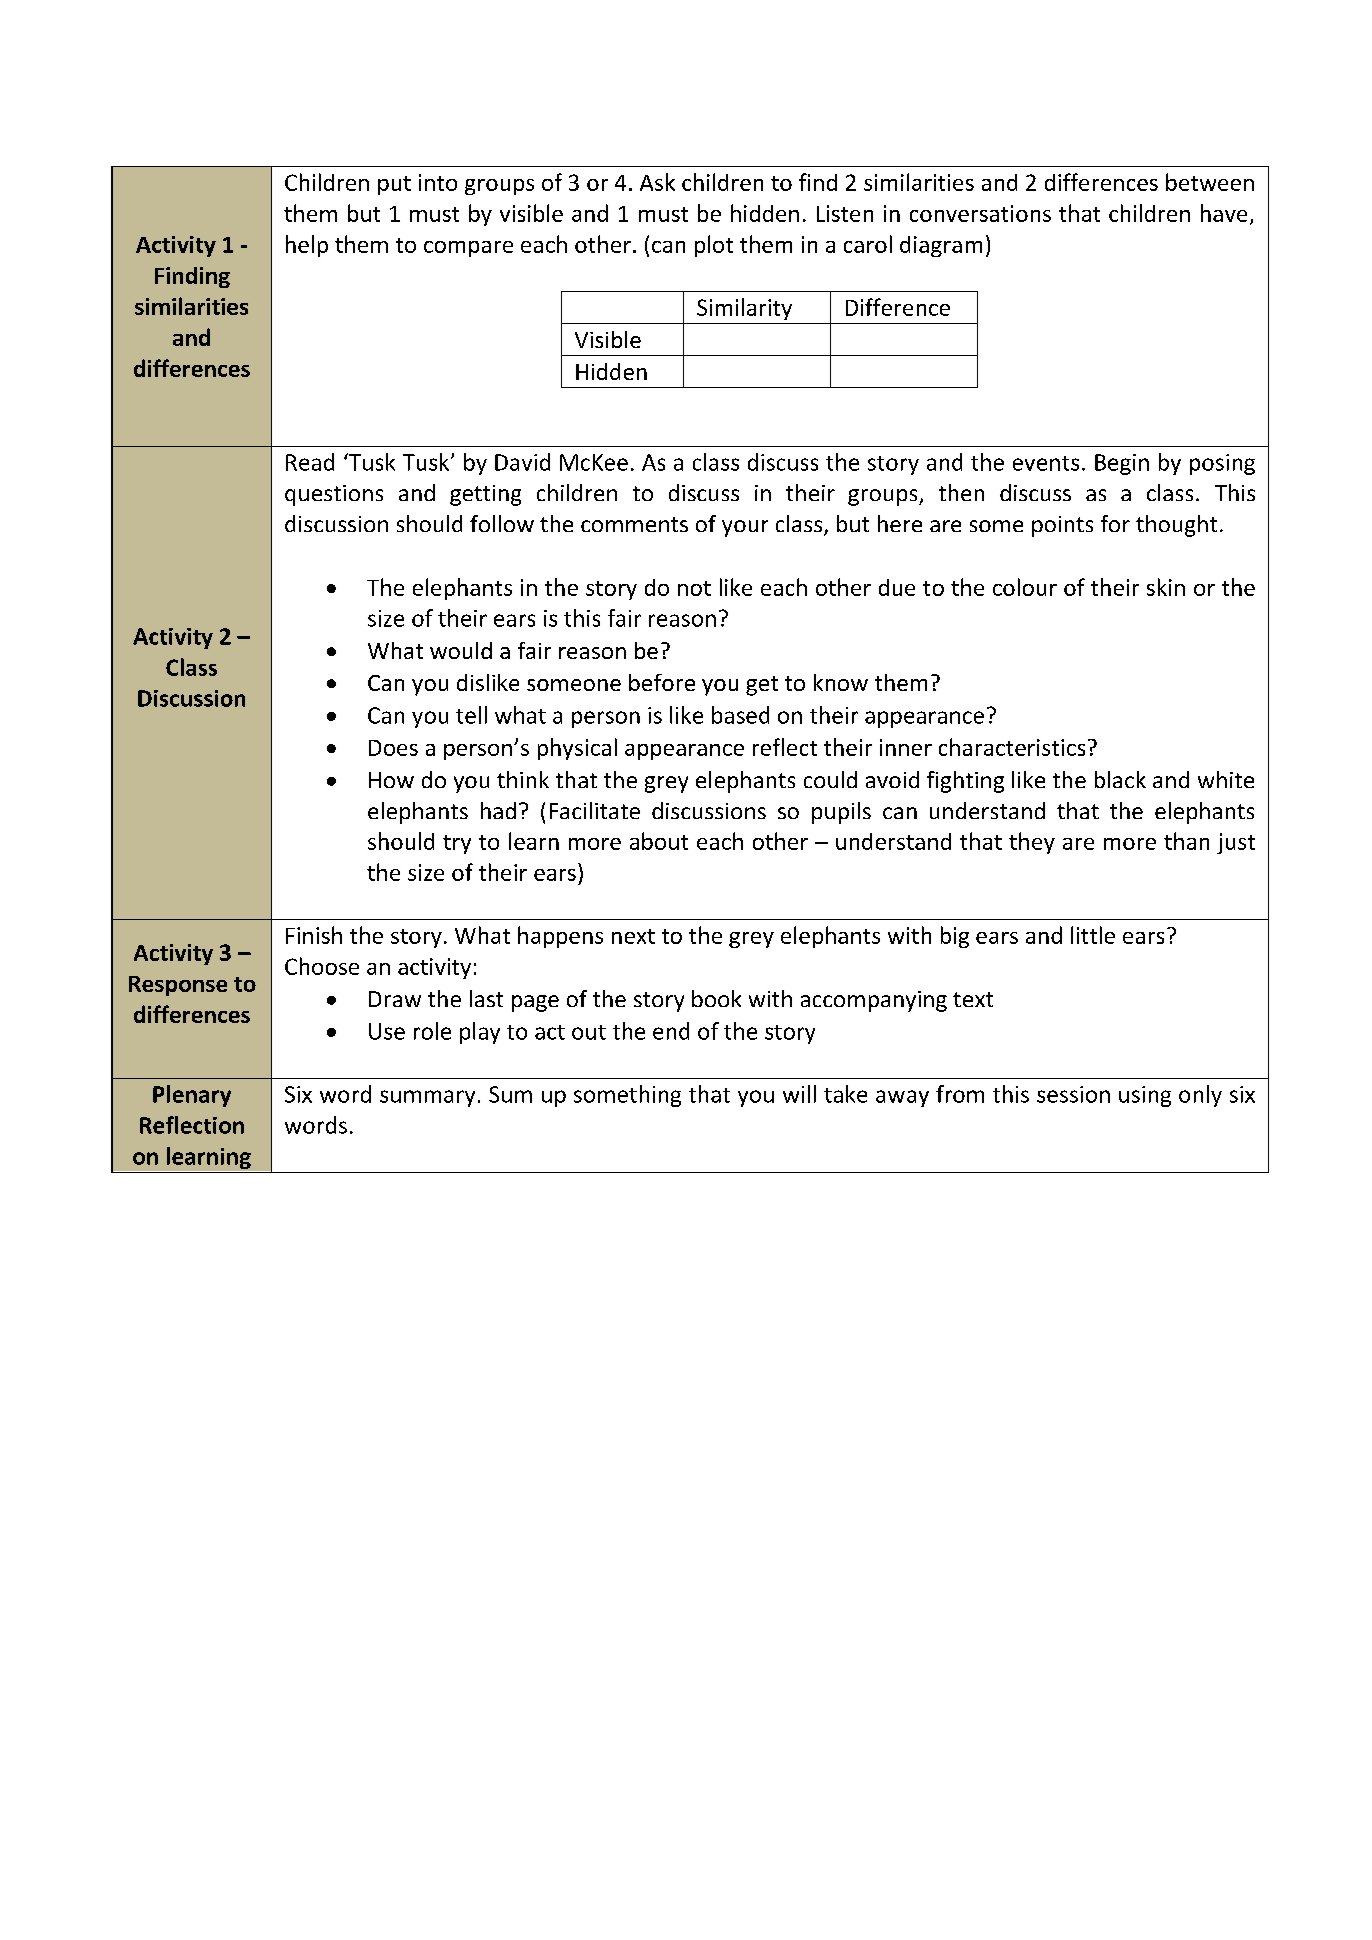 The width and height of the page is (1372, 1940). I want to click on questions, so click(334, 495).
